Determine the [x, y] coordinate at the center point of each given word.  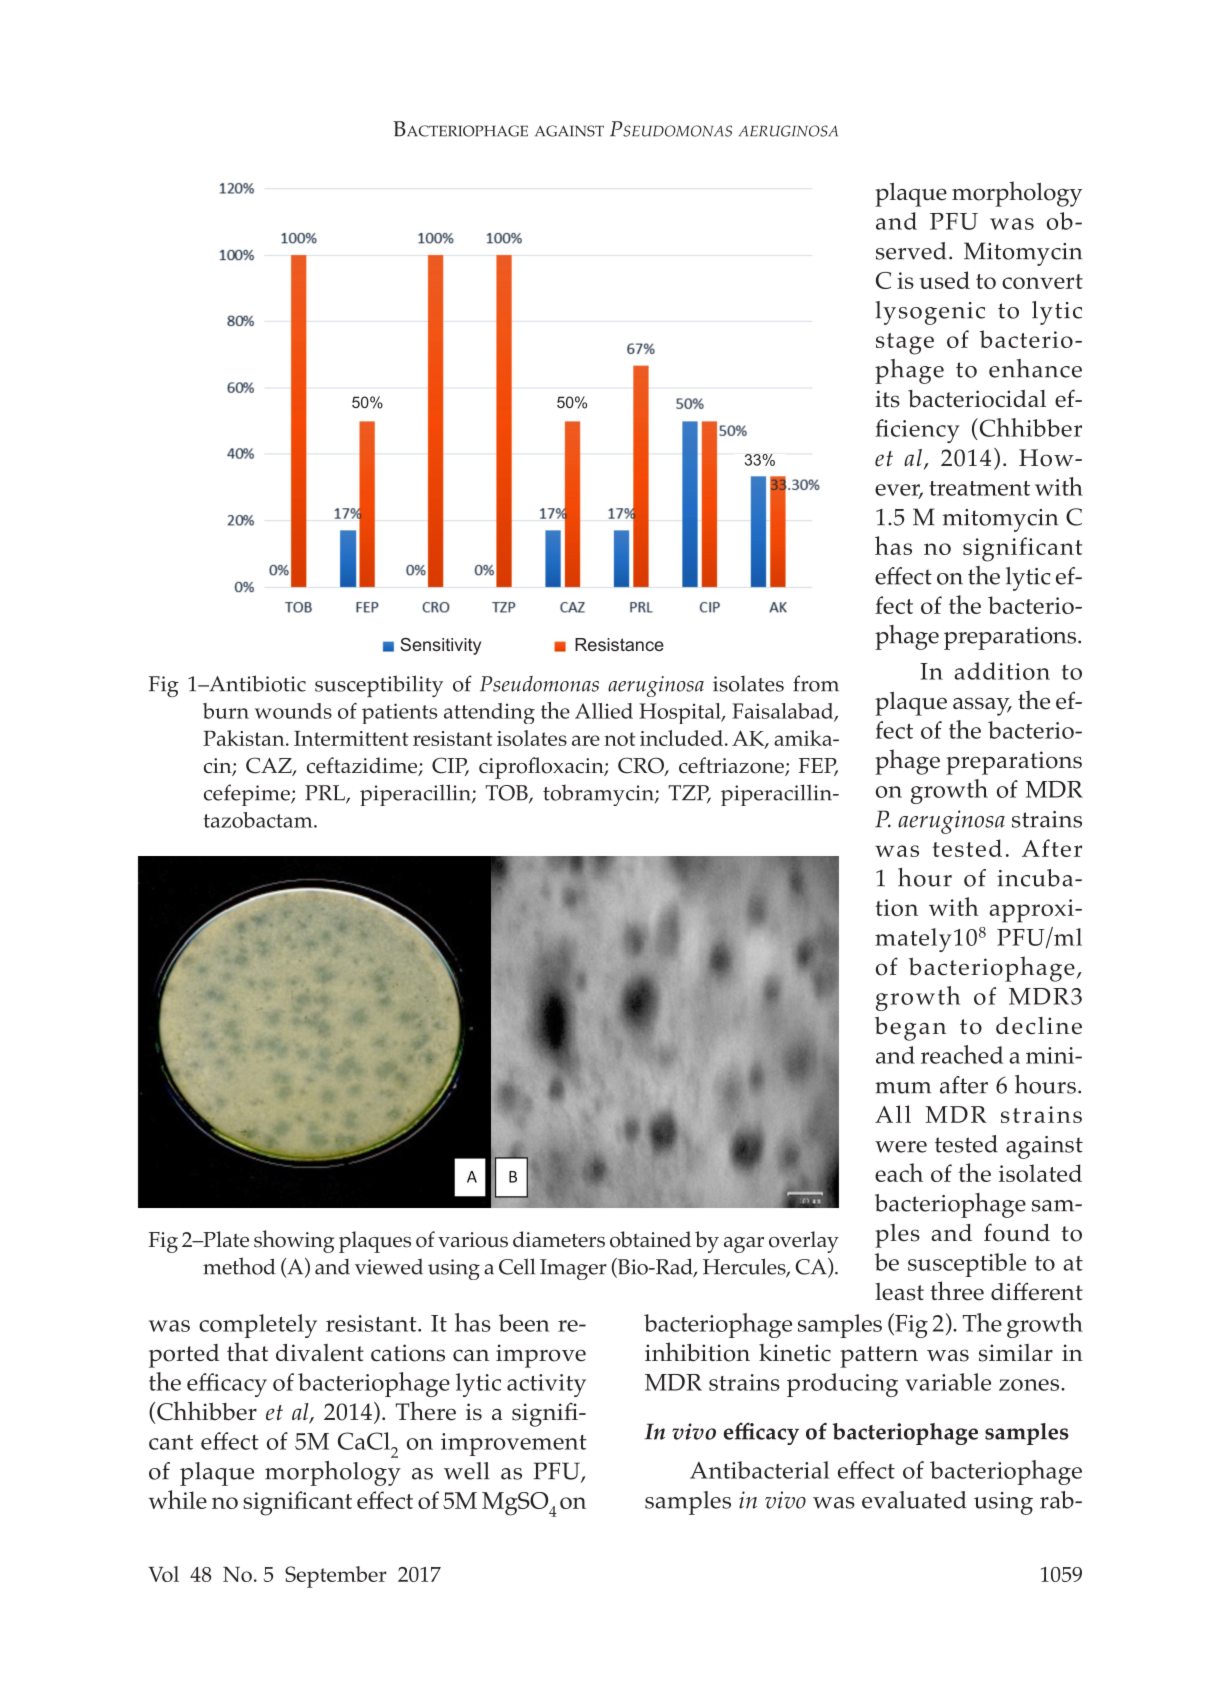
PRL [326, 794]
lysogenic [930, 313]
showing [294, 1241]
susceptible [967, 1265]
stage [905, 344]
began [910, 1028]
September [336, 1577]
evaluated [914, 1500]
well [467, 1471]
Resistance [619, 644]
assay [982, 706]
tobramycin [599, 795]
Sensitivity [440, 646]
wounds [293, 711]
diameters [559, 1239]
